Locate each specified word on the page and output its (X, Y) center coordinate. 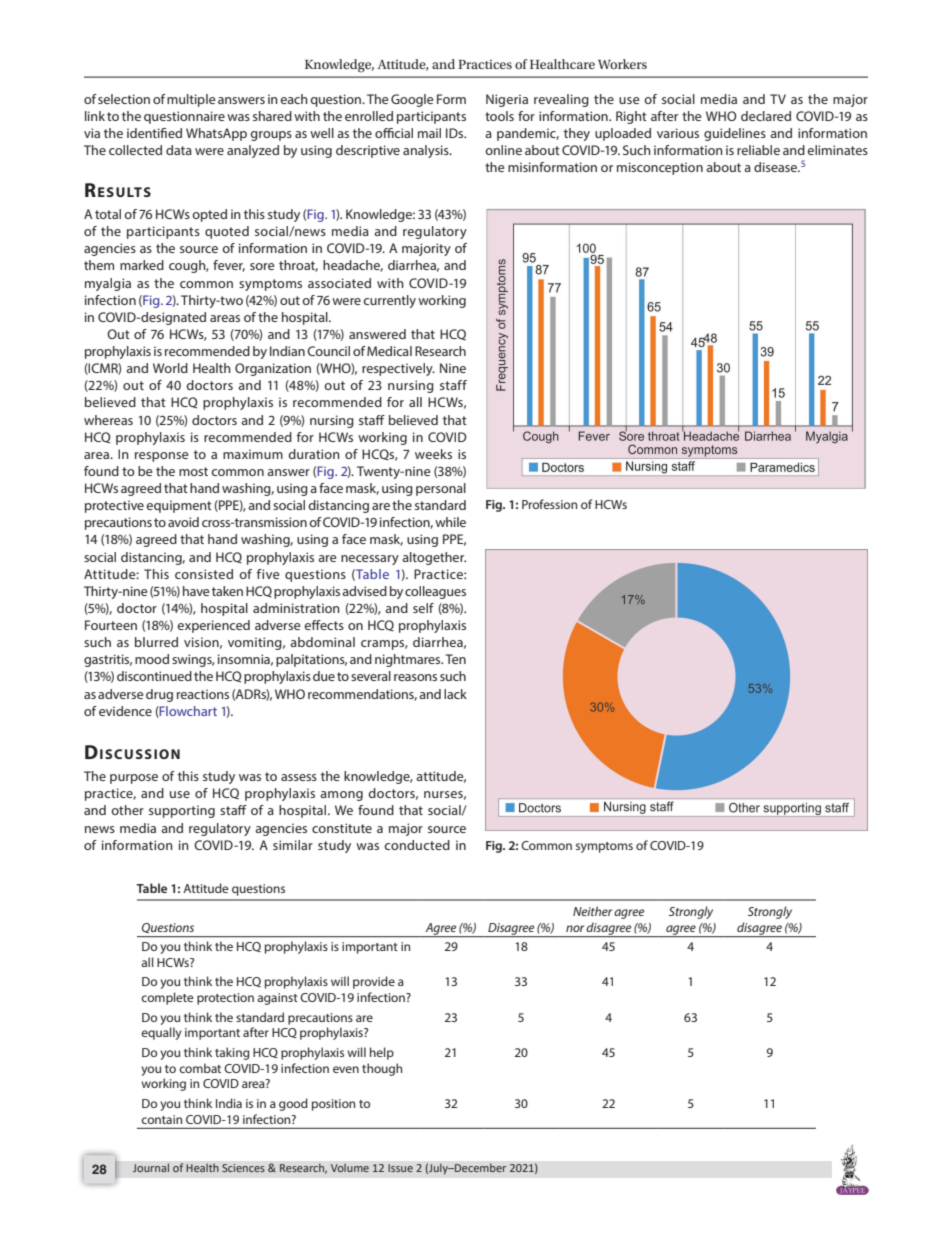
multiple (191, 100)
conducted (417, 845)
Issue (400, 1168)
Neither (592, 911)
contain (161, 1119)
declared (766, 116)
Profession (549, 504)
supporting (182, 811)
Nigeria (507, 100)
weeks (433, 454)
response (162, 457)
